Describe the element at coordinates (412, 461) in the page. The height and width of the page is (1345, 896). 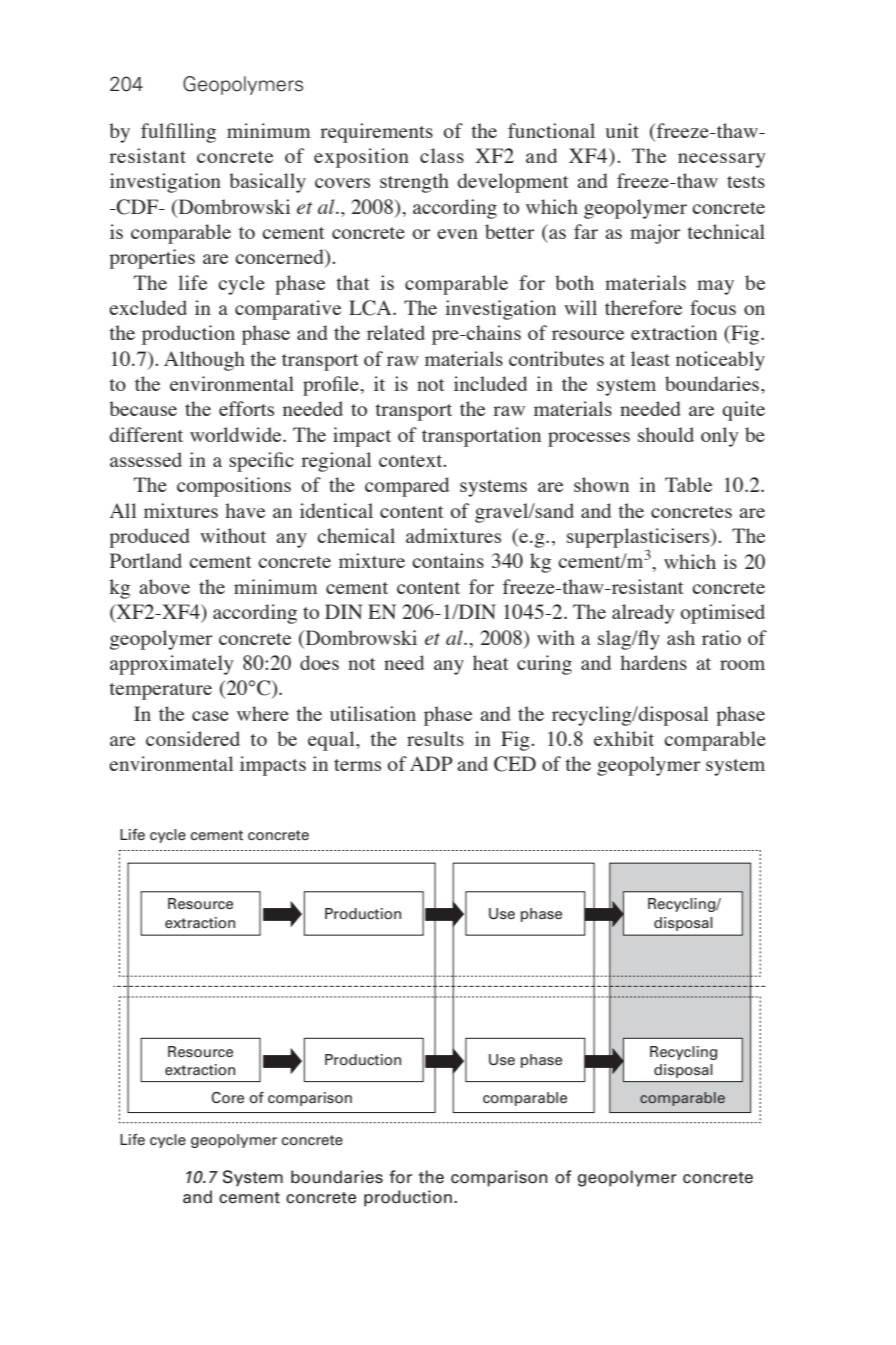
I see `context` at that location.
